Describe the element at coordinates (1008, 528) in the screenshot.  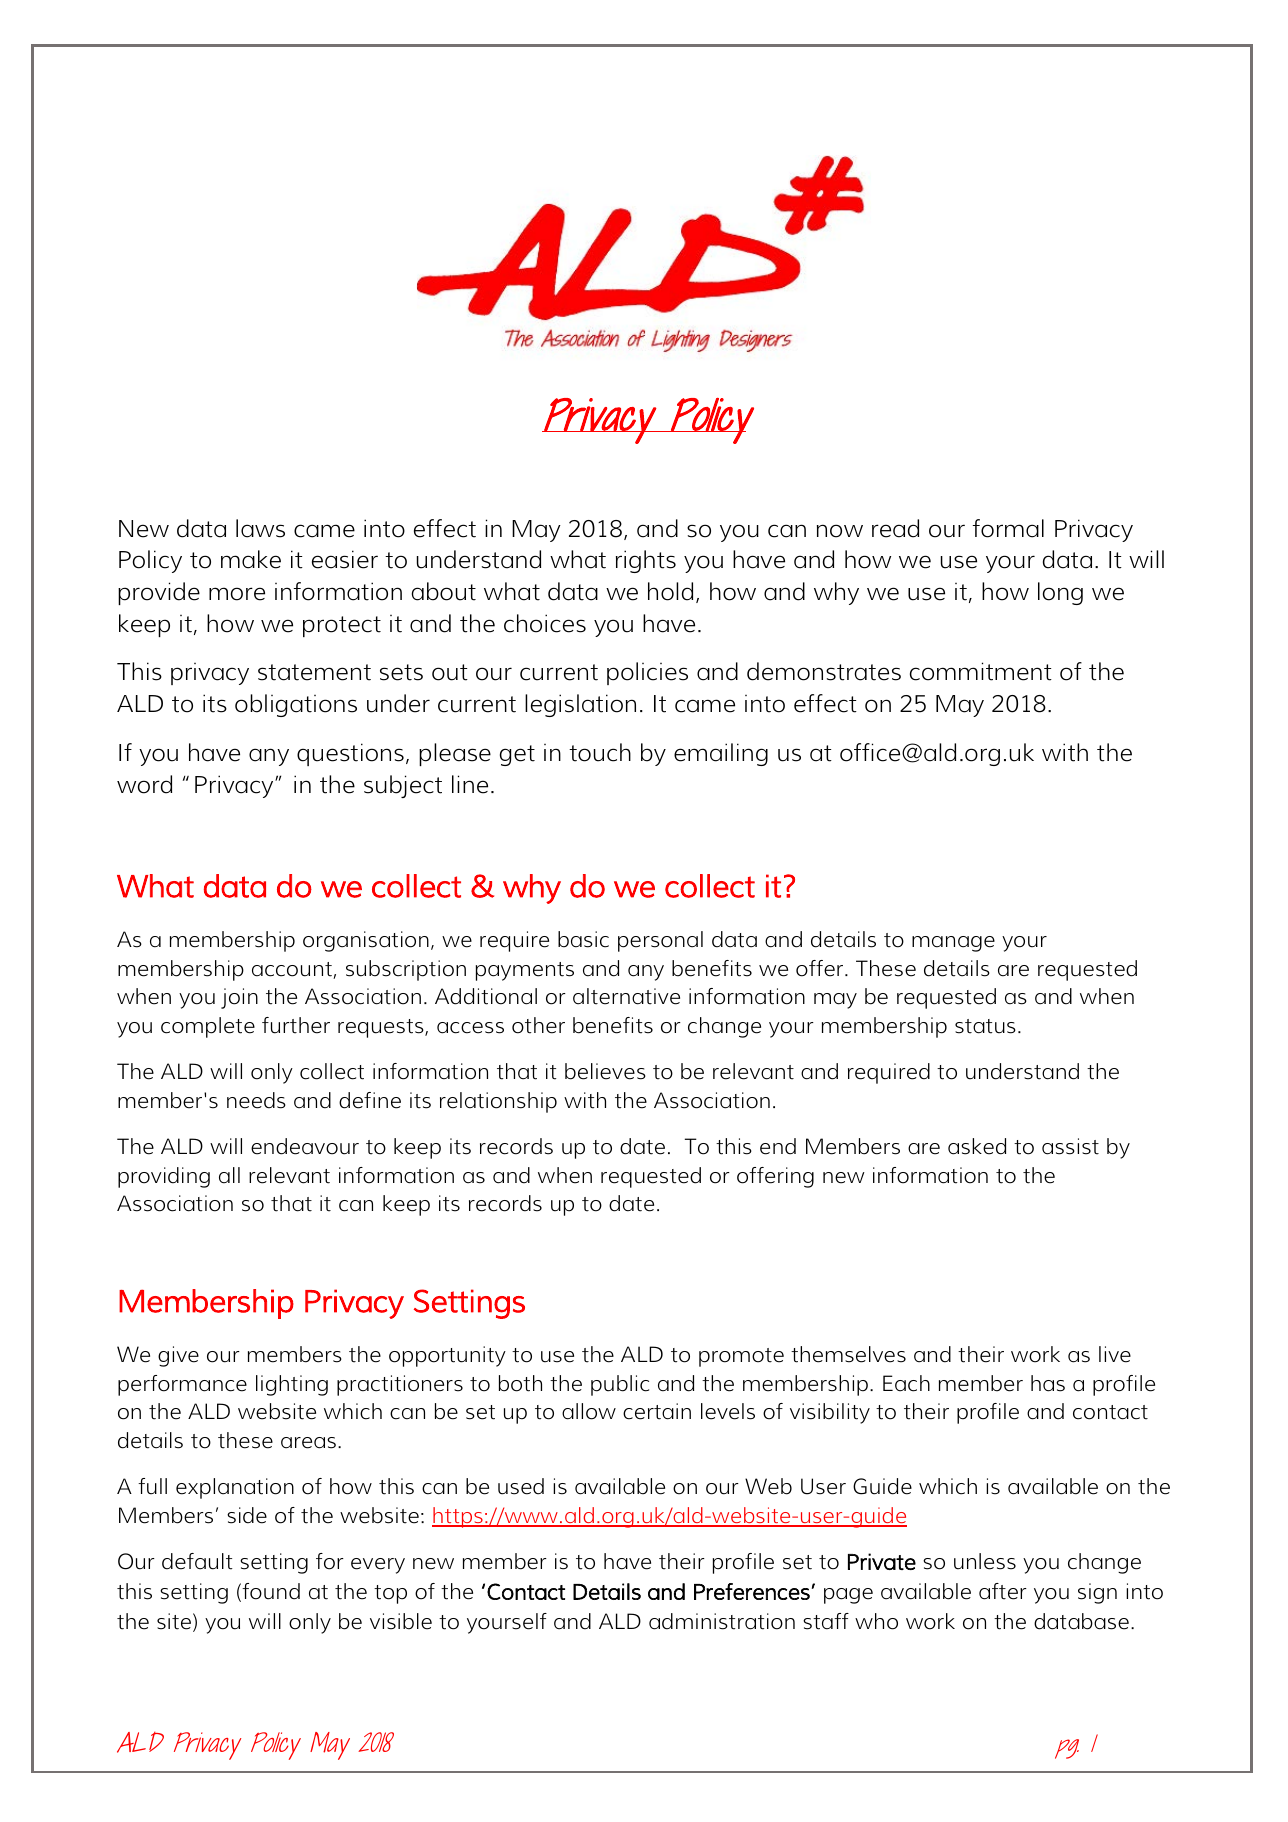
I see `formal` at that location.
